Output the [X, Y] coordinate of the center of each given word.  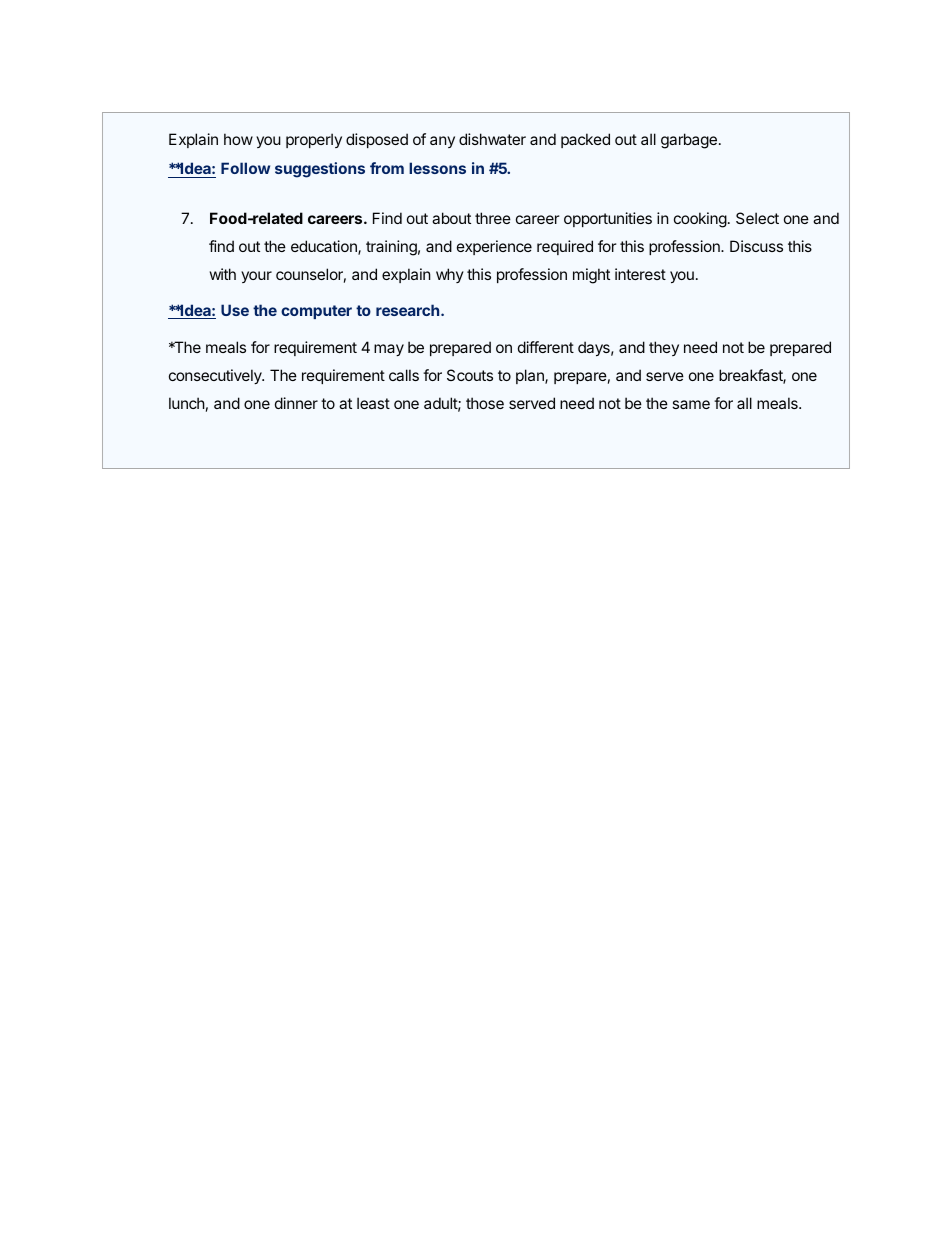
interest [640, 274]
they [664, 348]
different [546, 347]
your [256, 277]
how [238, 139]
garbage [689, 141]
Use [235, 310]
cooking [700, 220]
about [451, 218]
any [442, 142]
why [450, 275]
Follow [245, 168]
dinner [296, 403]
